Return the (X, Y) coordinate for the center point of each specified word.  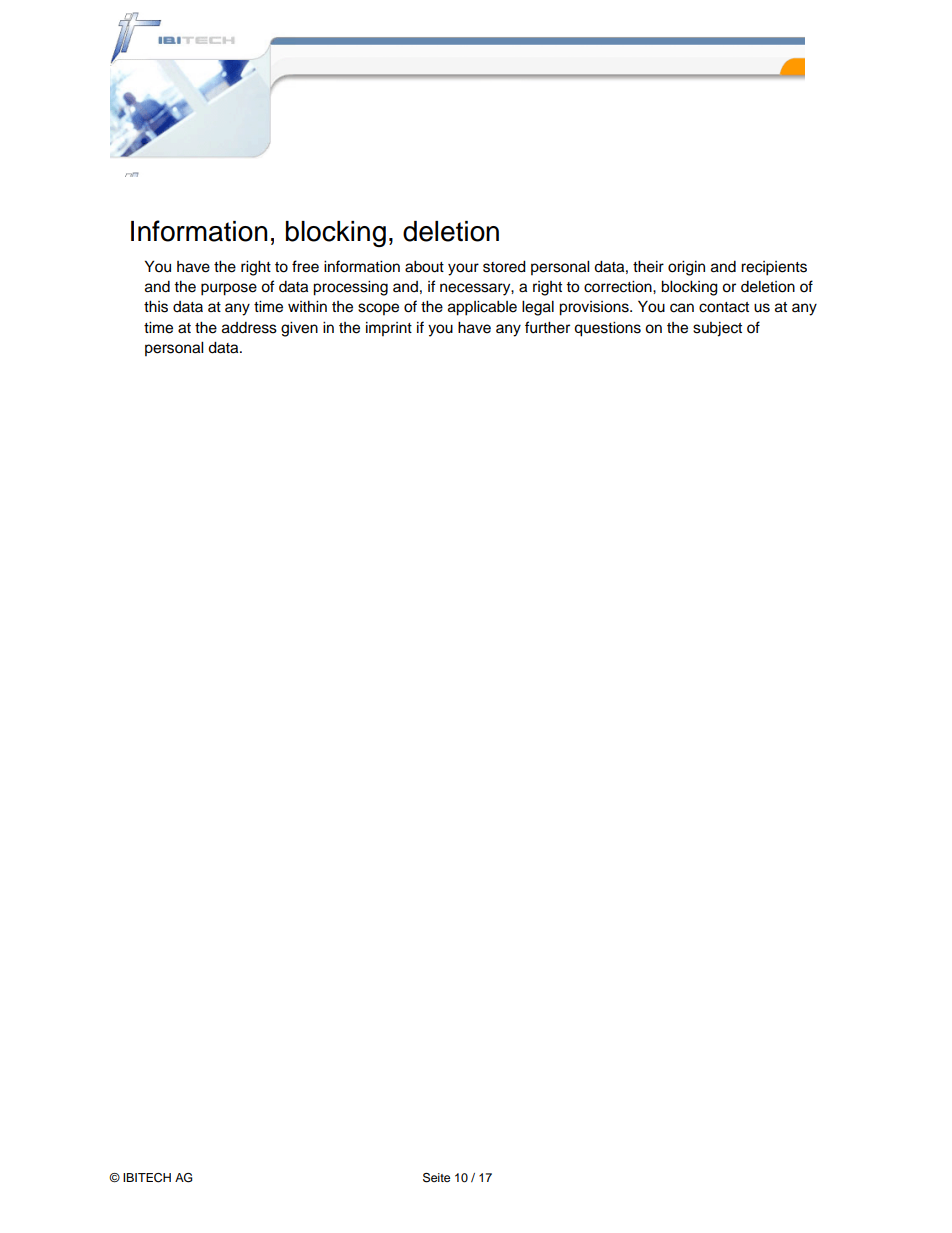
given (299, 329)
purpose (229, 289)
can (682, 308)
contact (724, 307)
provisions (595, 308)
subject (717, 329)
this (156, 306)
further (547, 327)
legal (538, 308)
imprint (389, 329)
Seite (436, 1178)
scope (378, 309)
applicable (482, 308)
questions (607, 329)
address (249, 328)
